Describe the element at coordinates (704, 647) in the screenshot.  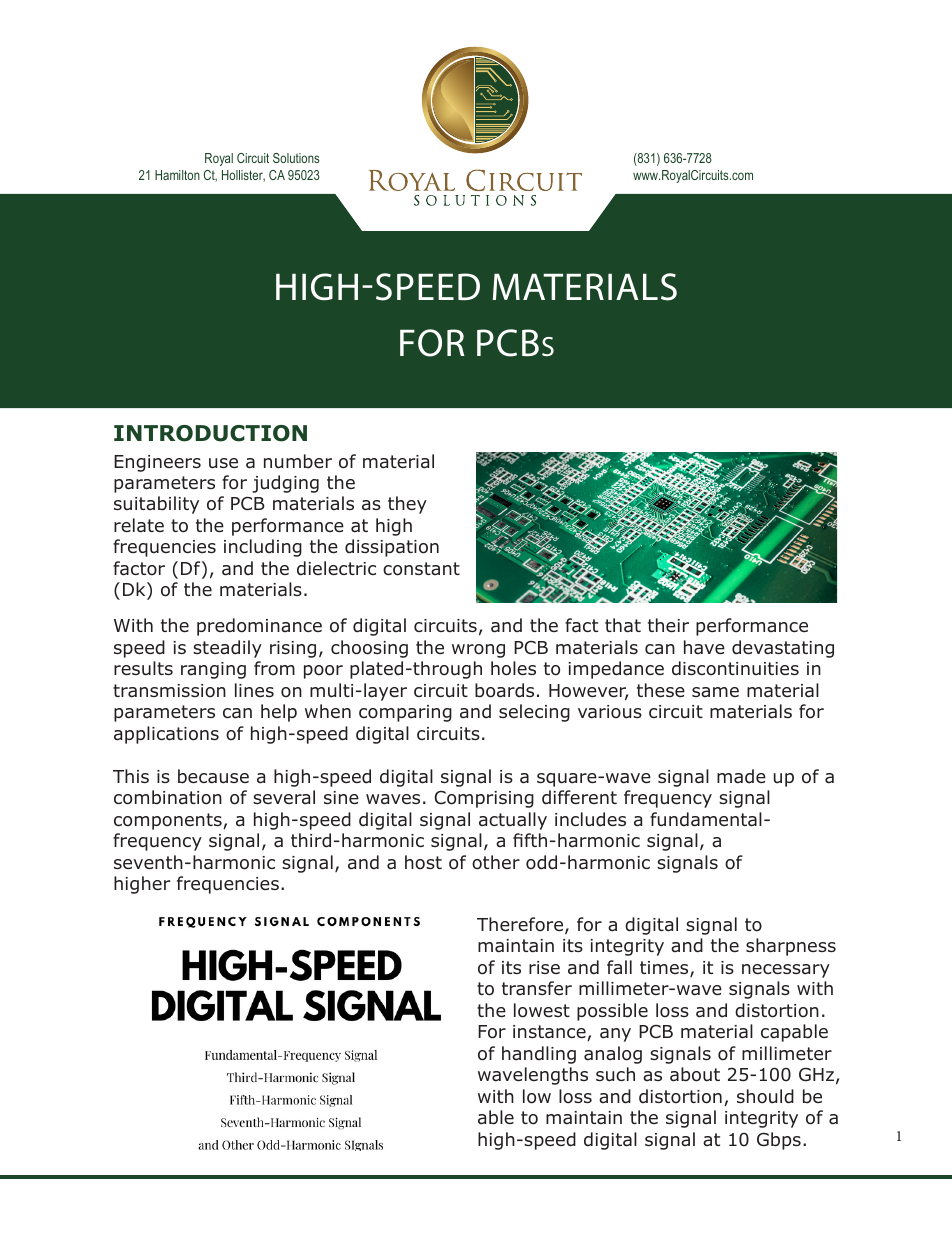
I see `have` at that location.
